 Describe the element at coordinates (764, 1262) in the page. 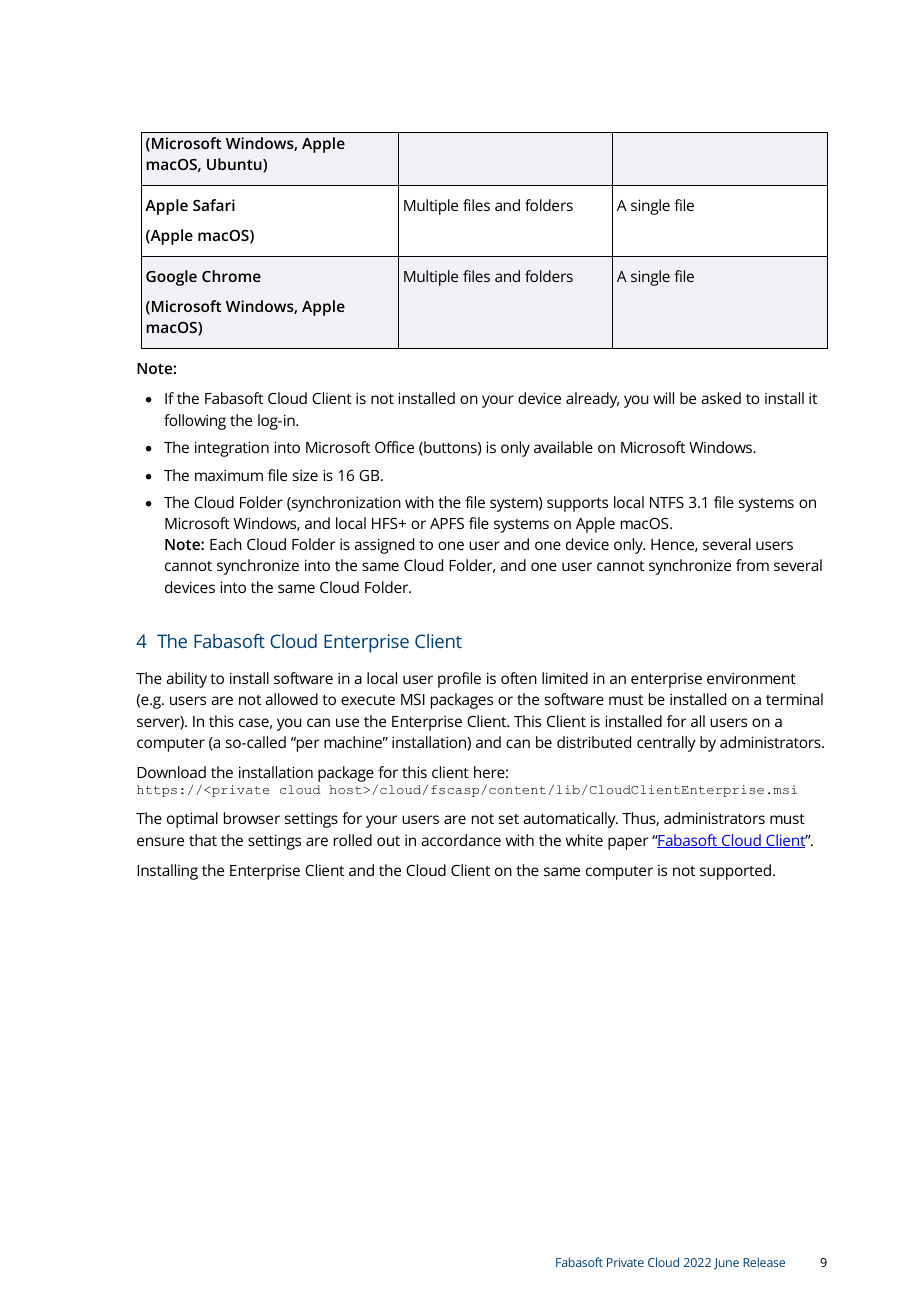

I see `Release` at that location.
